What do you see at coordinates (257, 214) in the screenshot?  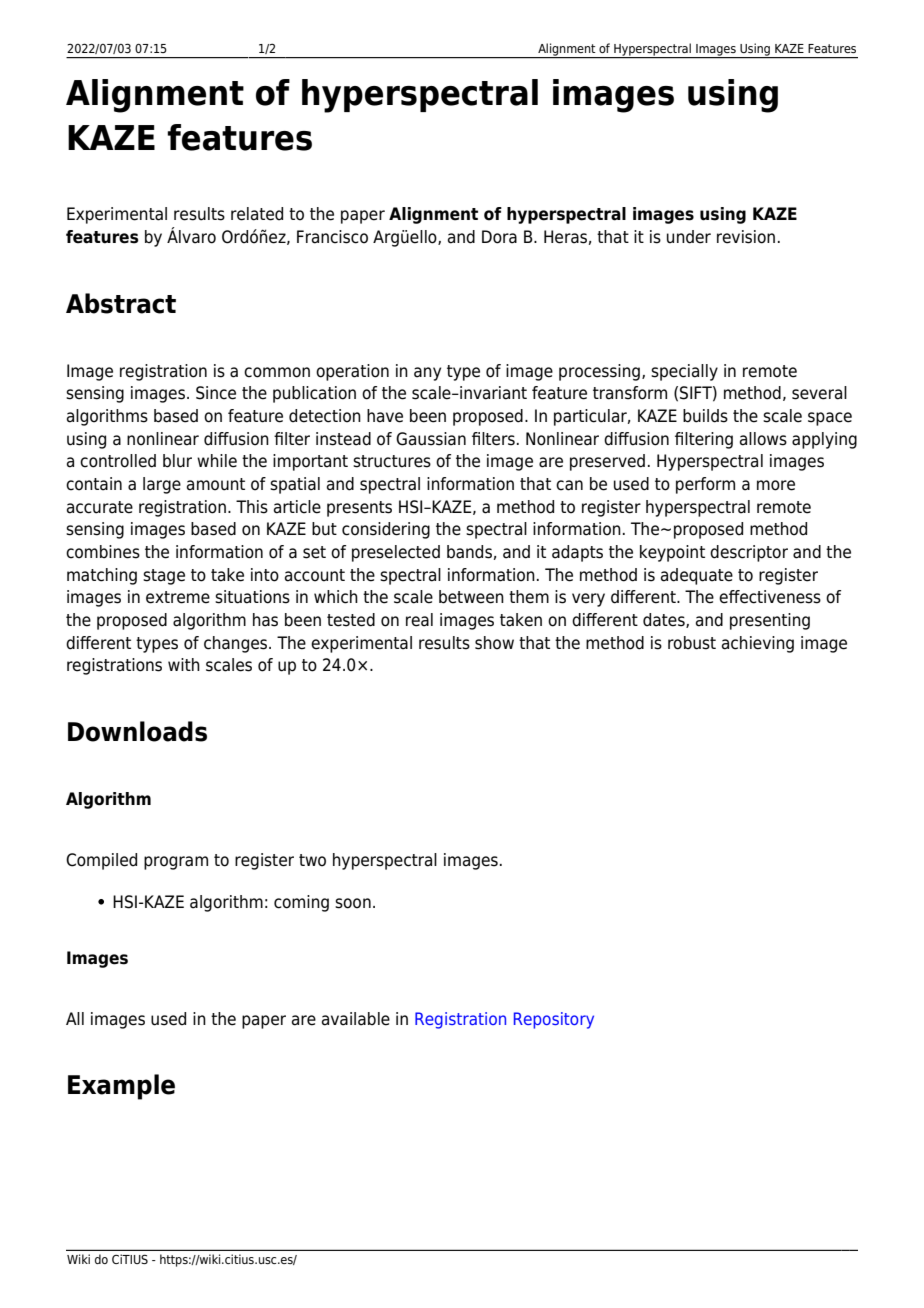 I see `related` at bounding box center [257, 214].
